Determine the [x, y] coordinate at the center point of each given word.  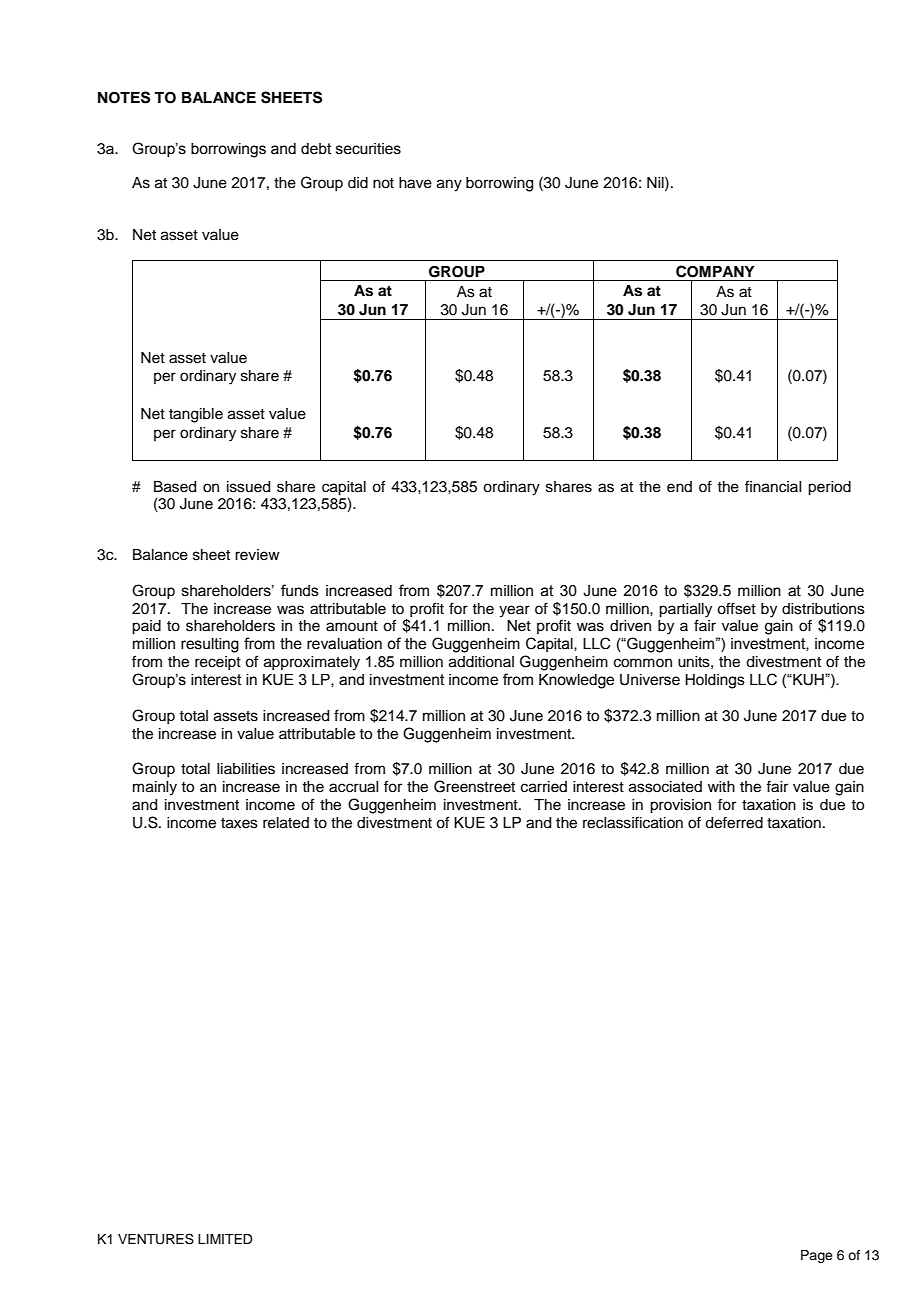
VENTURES [156, 1239]
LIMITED [225, 1239]
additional [481, 662]
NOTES [124, 97]
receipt [218, 663]
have [415, 183]
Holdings [715, 681]
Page [817, 1256]
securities [368, 149]
